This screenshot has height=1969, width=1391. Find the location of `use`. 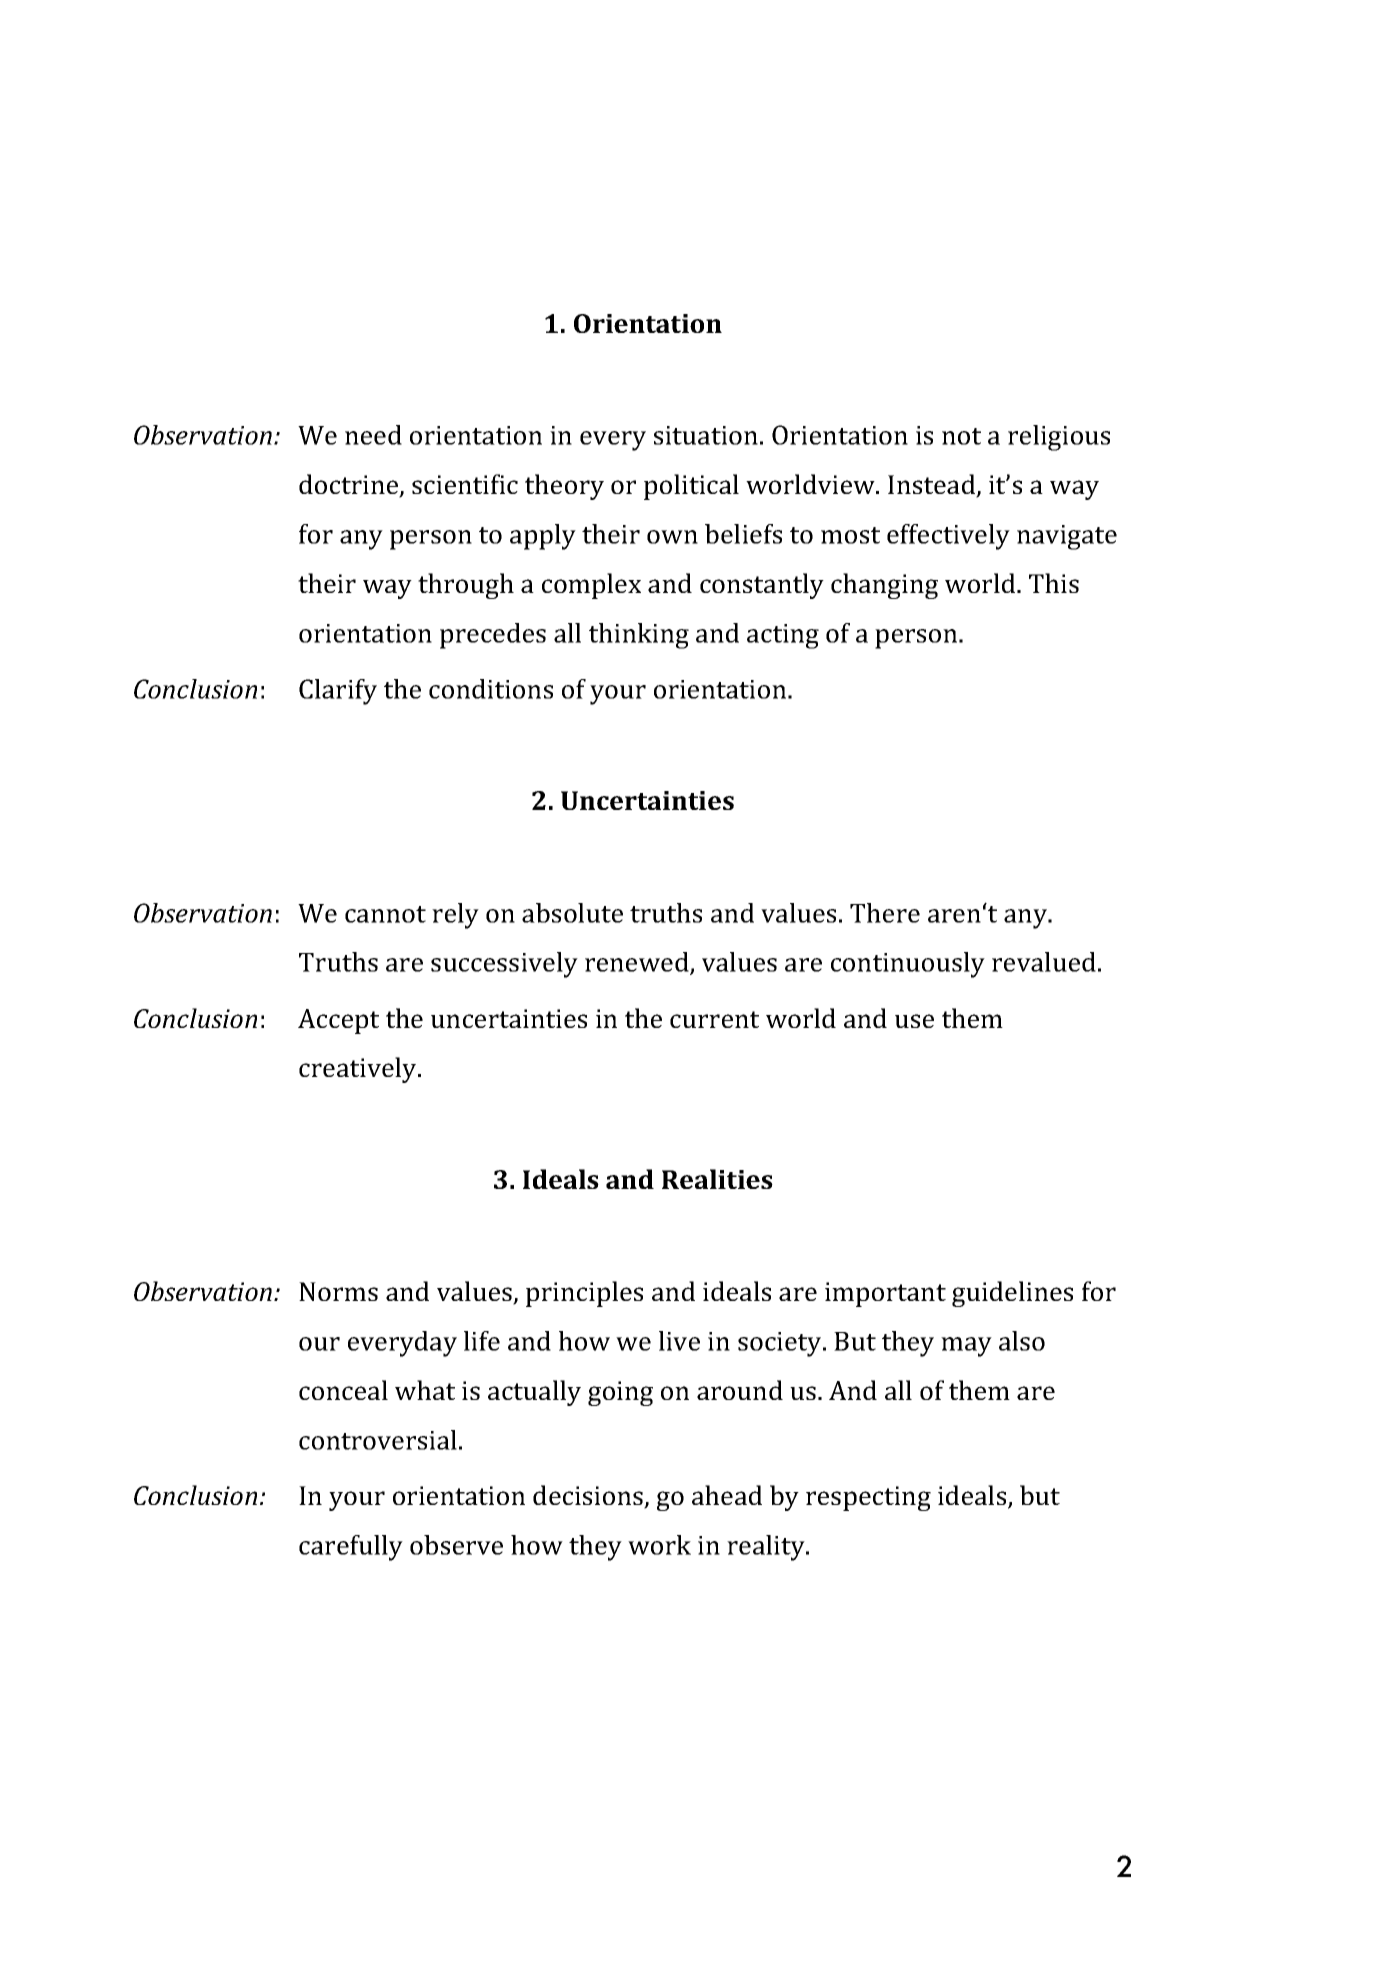

use is located at coordinates (914, 1021).
